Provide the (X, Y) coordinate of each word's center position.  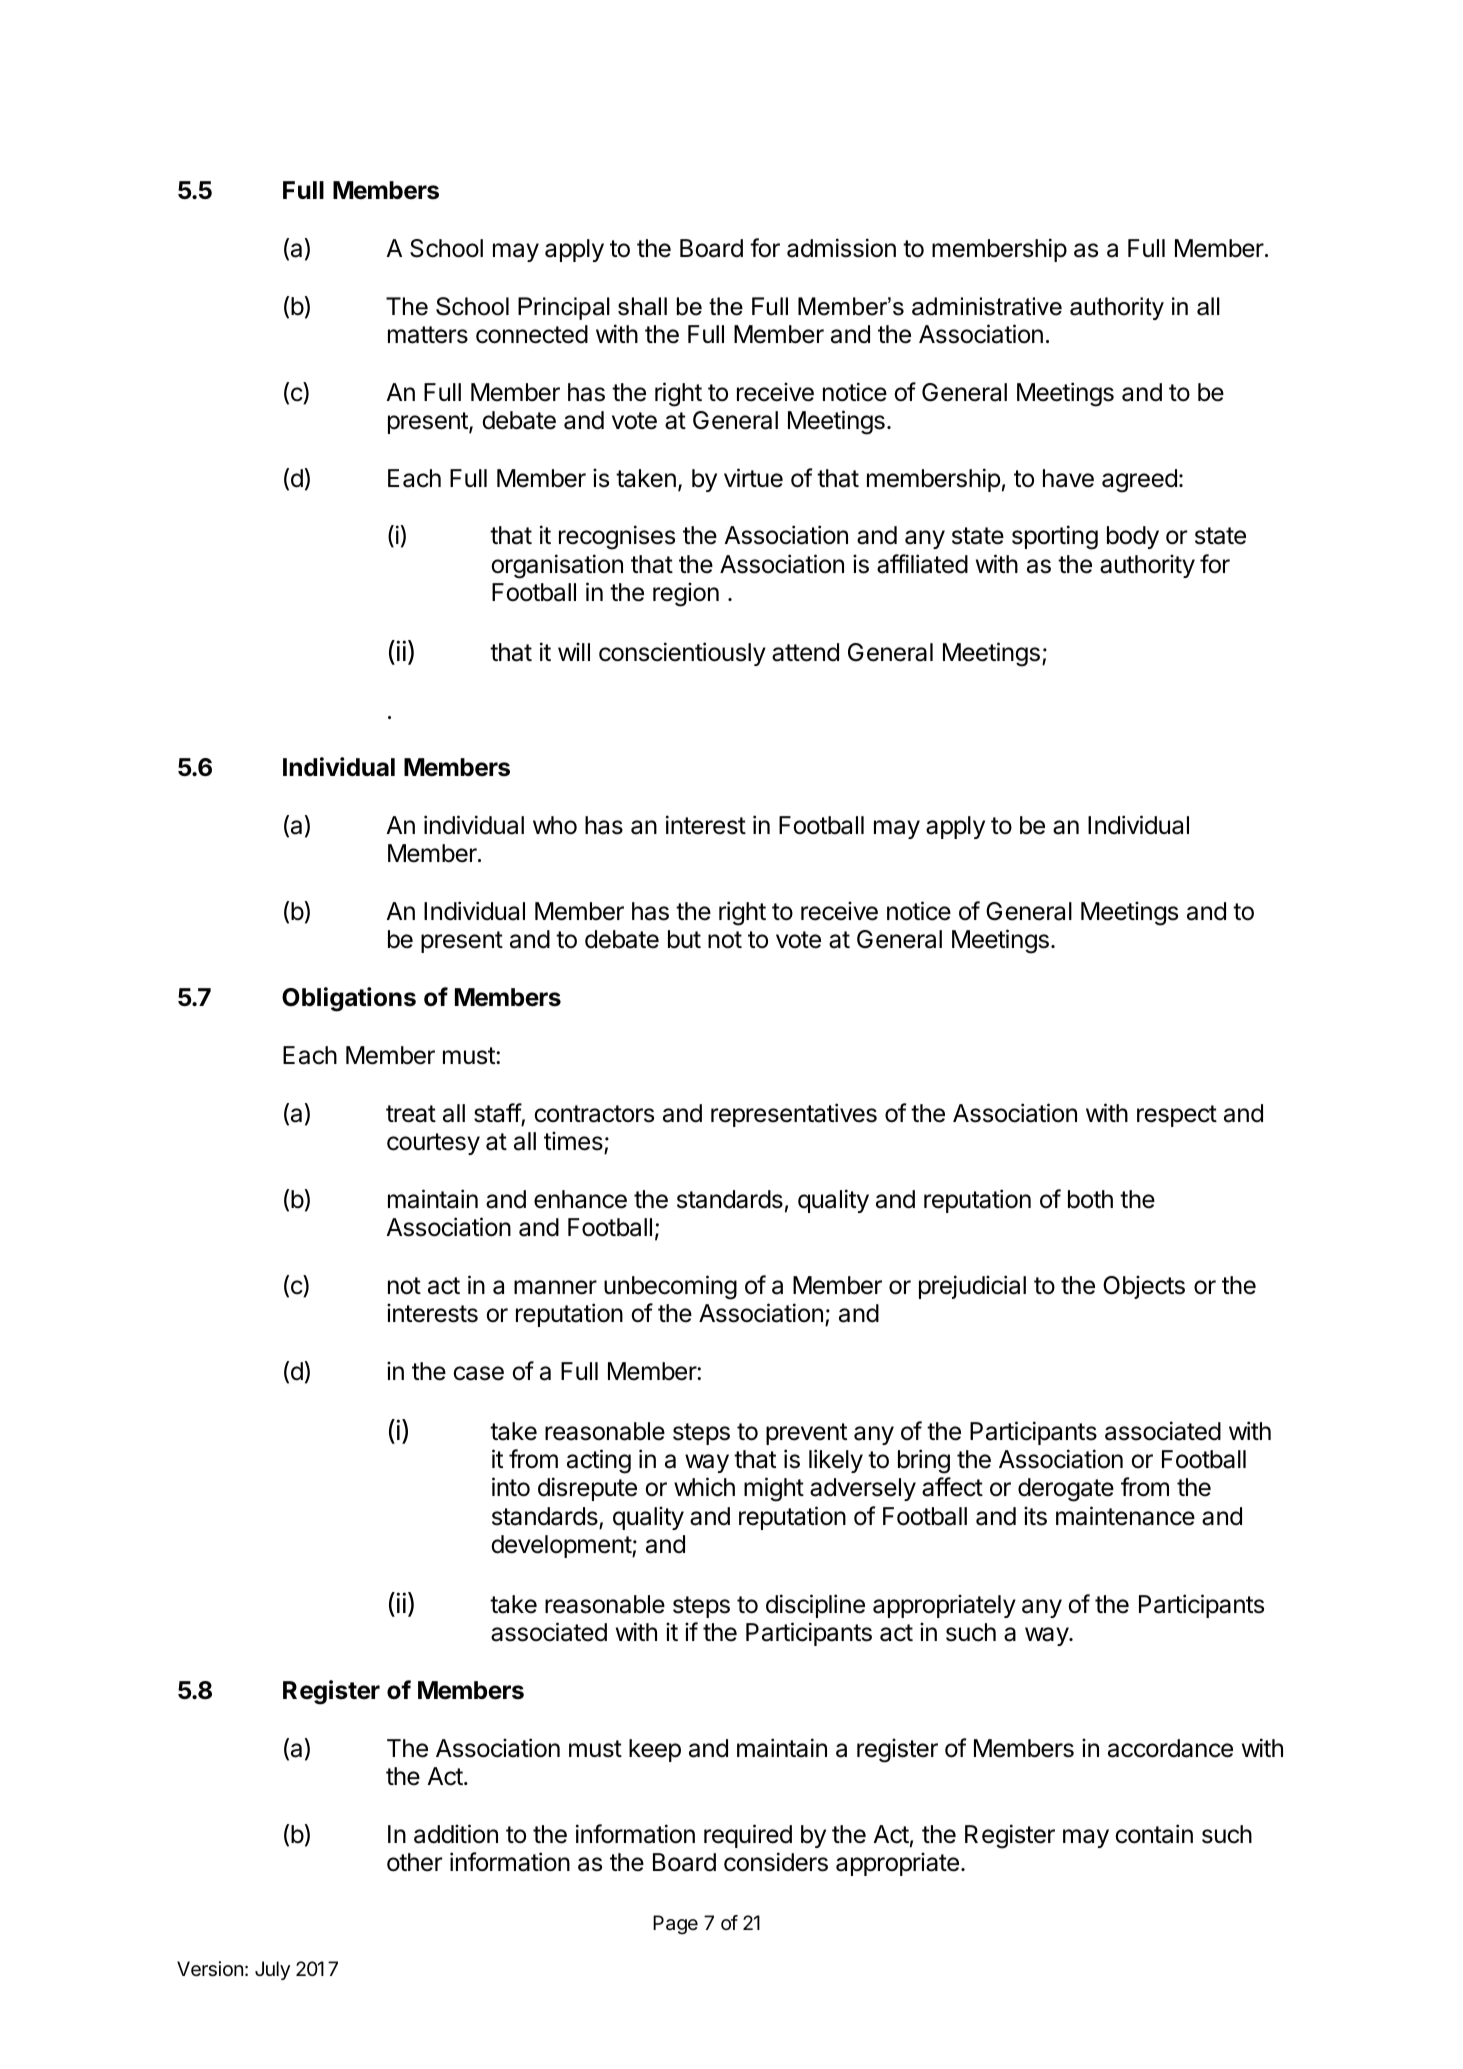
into (511, 1487)
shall (642, 306)
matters (428, 335)
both (1090, 1199)
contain (1154, 1834)
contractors (594, 1114)
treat (411, 1114)
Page (675, 1925)
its (1035, 1516)
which (704, 1487)
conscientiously (682, 654)
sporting (1055, 537)
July (272, 1970)
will (574, 651)
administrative (987, 306)
